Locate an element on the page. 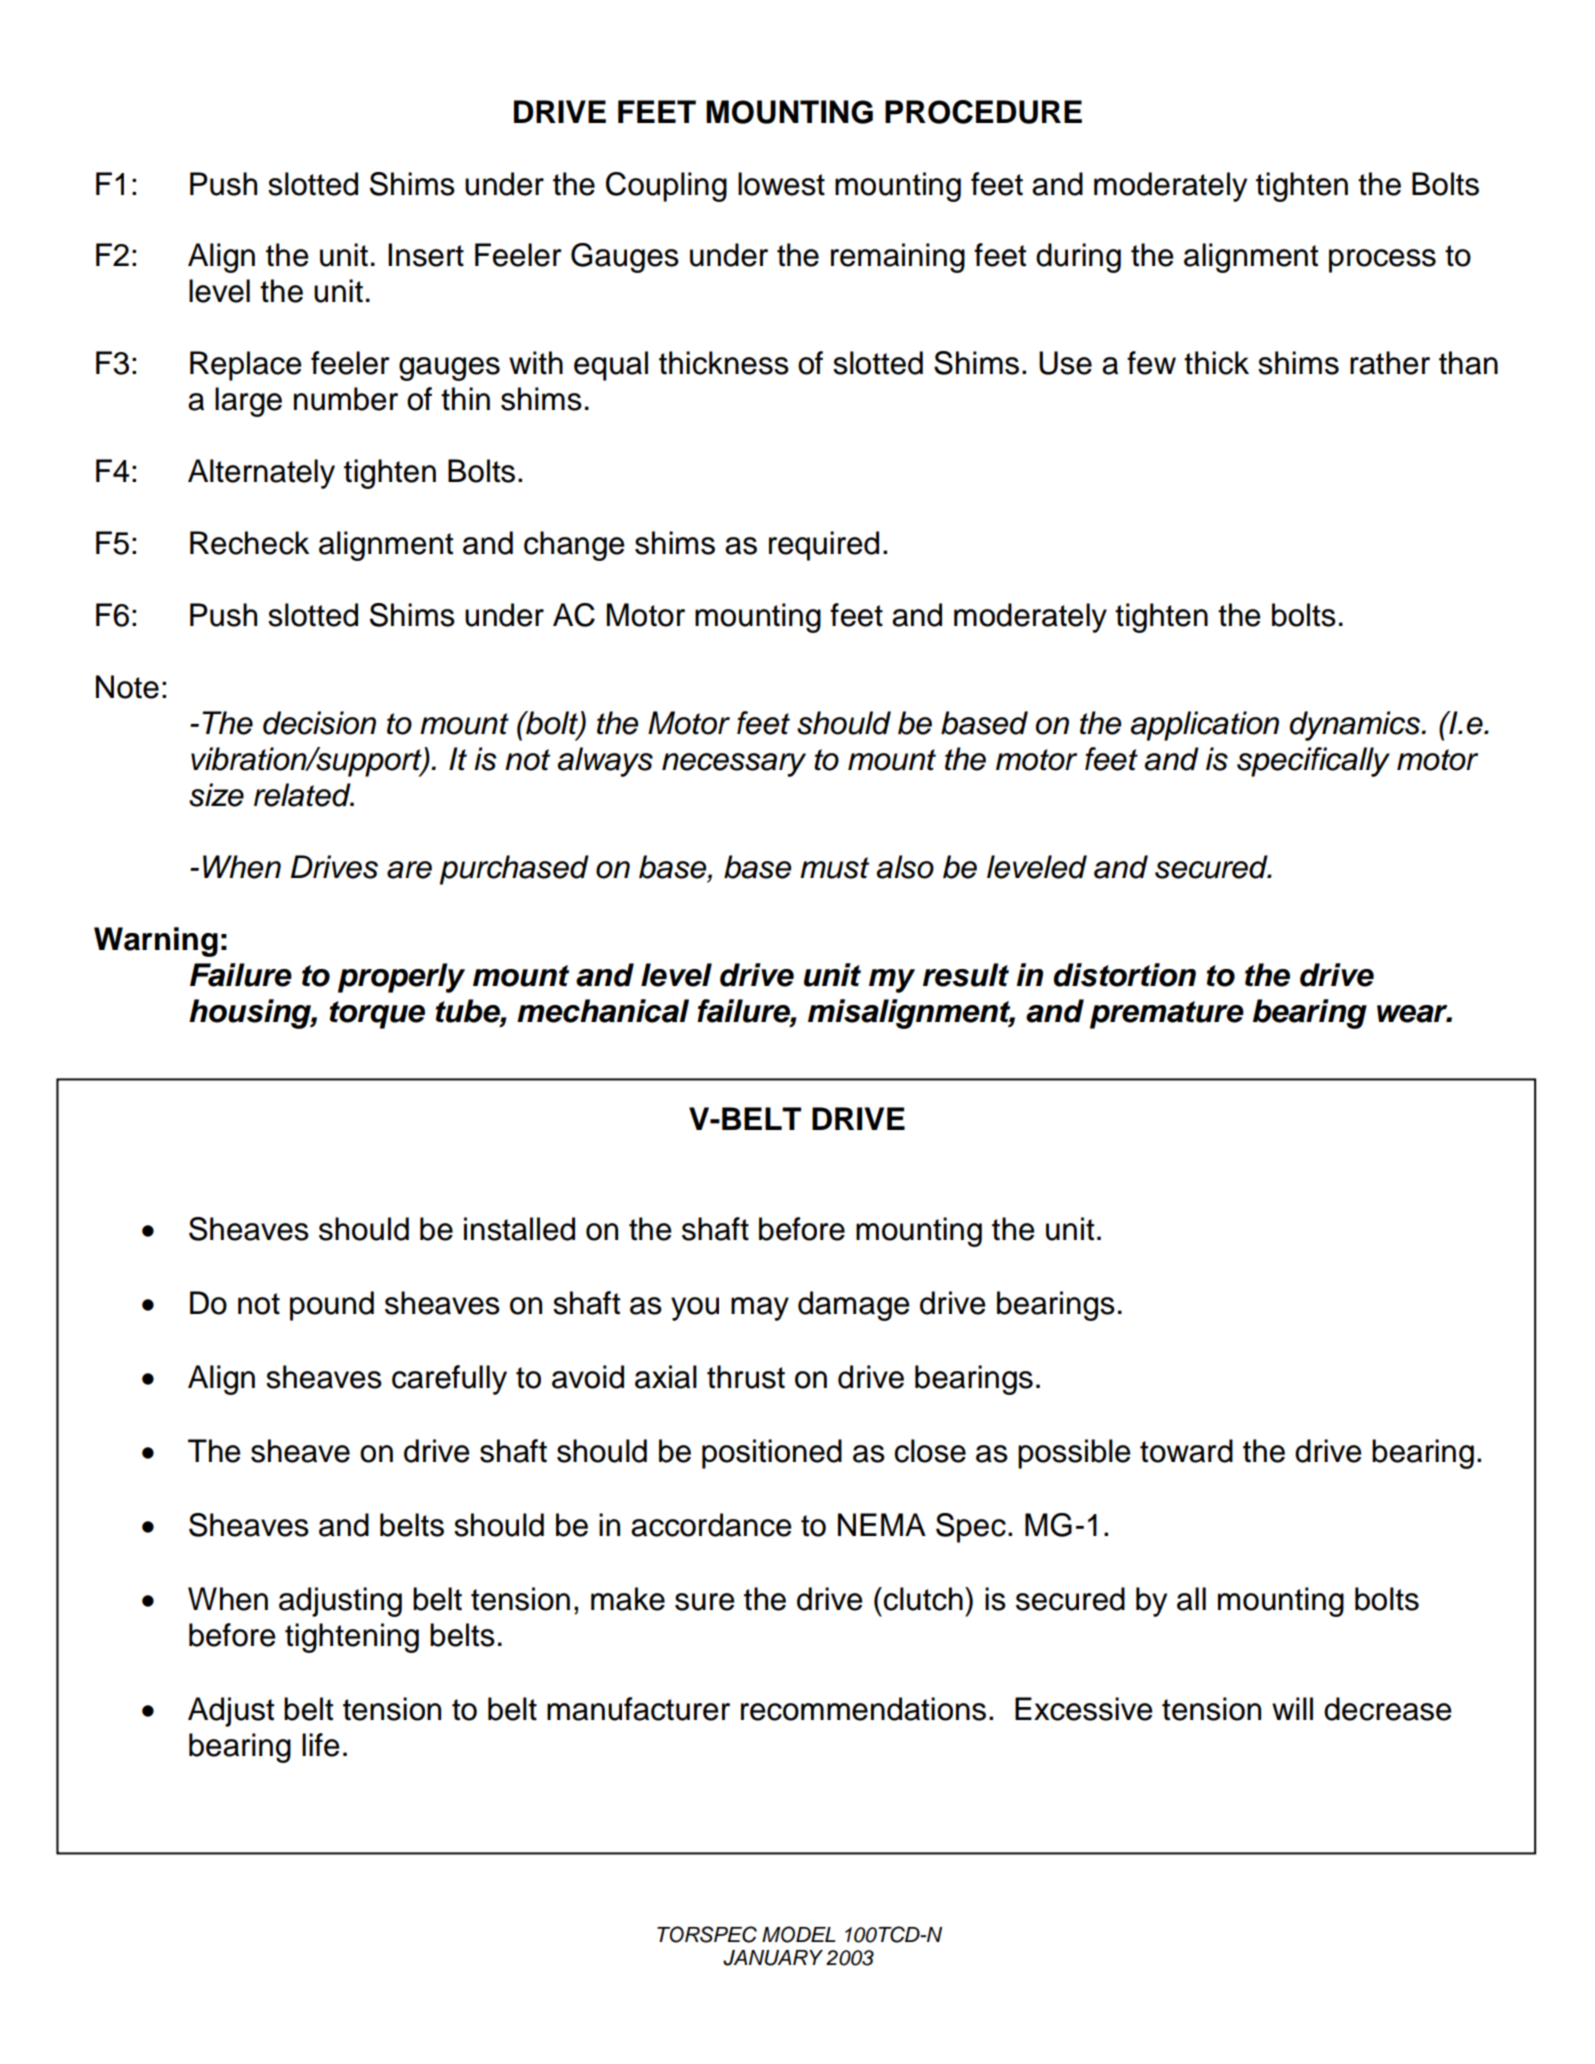  result is located at coordinates (966, 975).
